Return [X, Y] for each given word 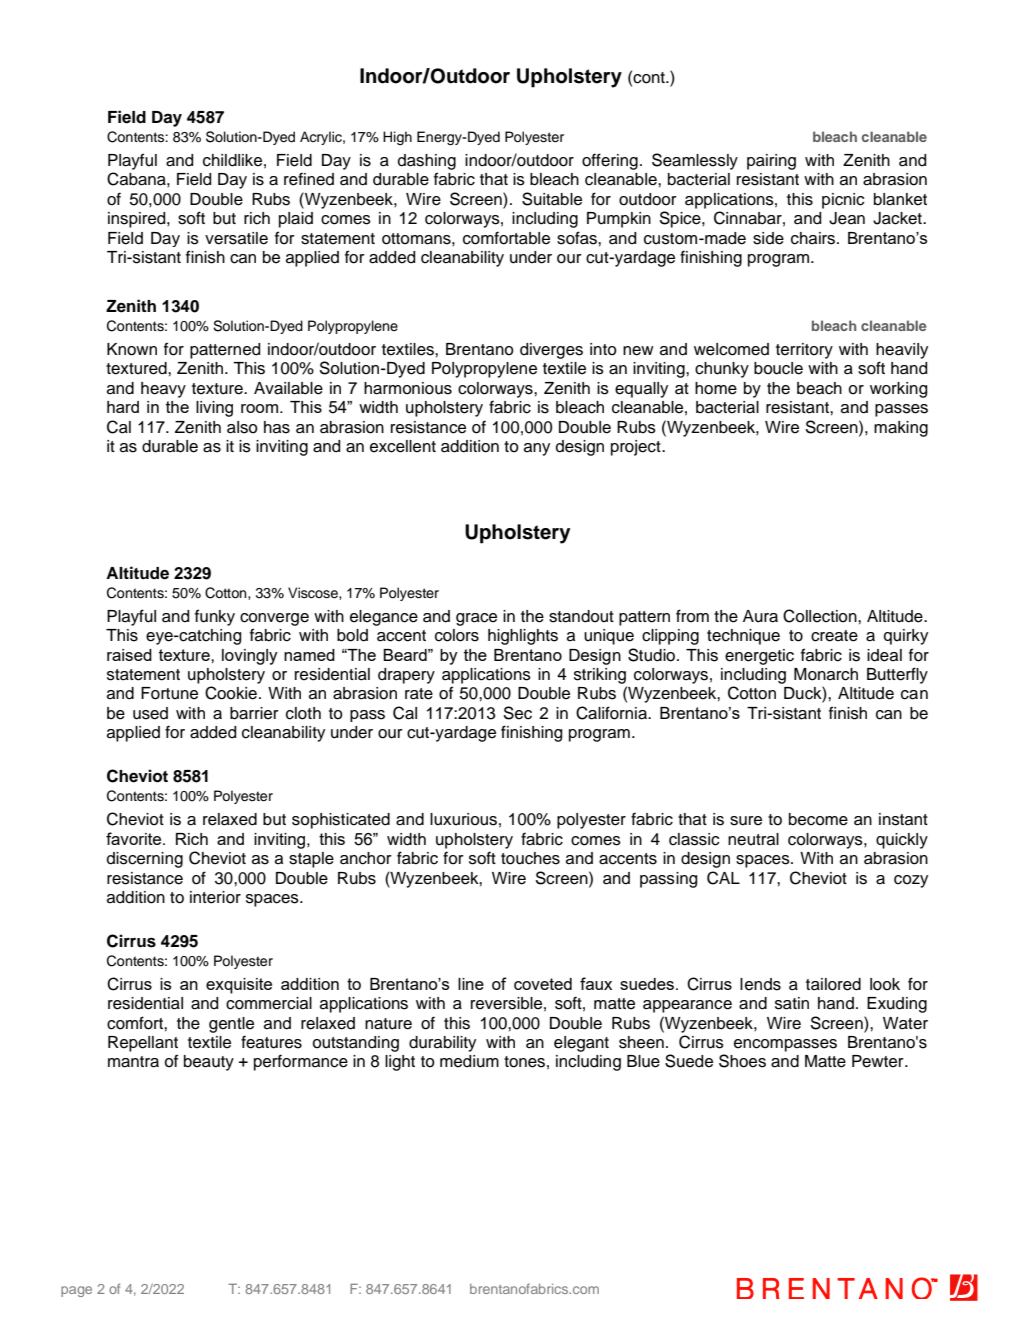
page [76, 1291]
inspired [138, 220]
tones [524, 1062]
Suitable [552, 199]
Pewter [879, 1061]
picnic [843, 201]
